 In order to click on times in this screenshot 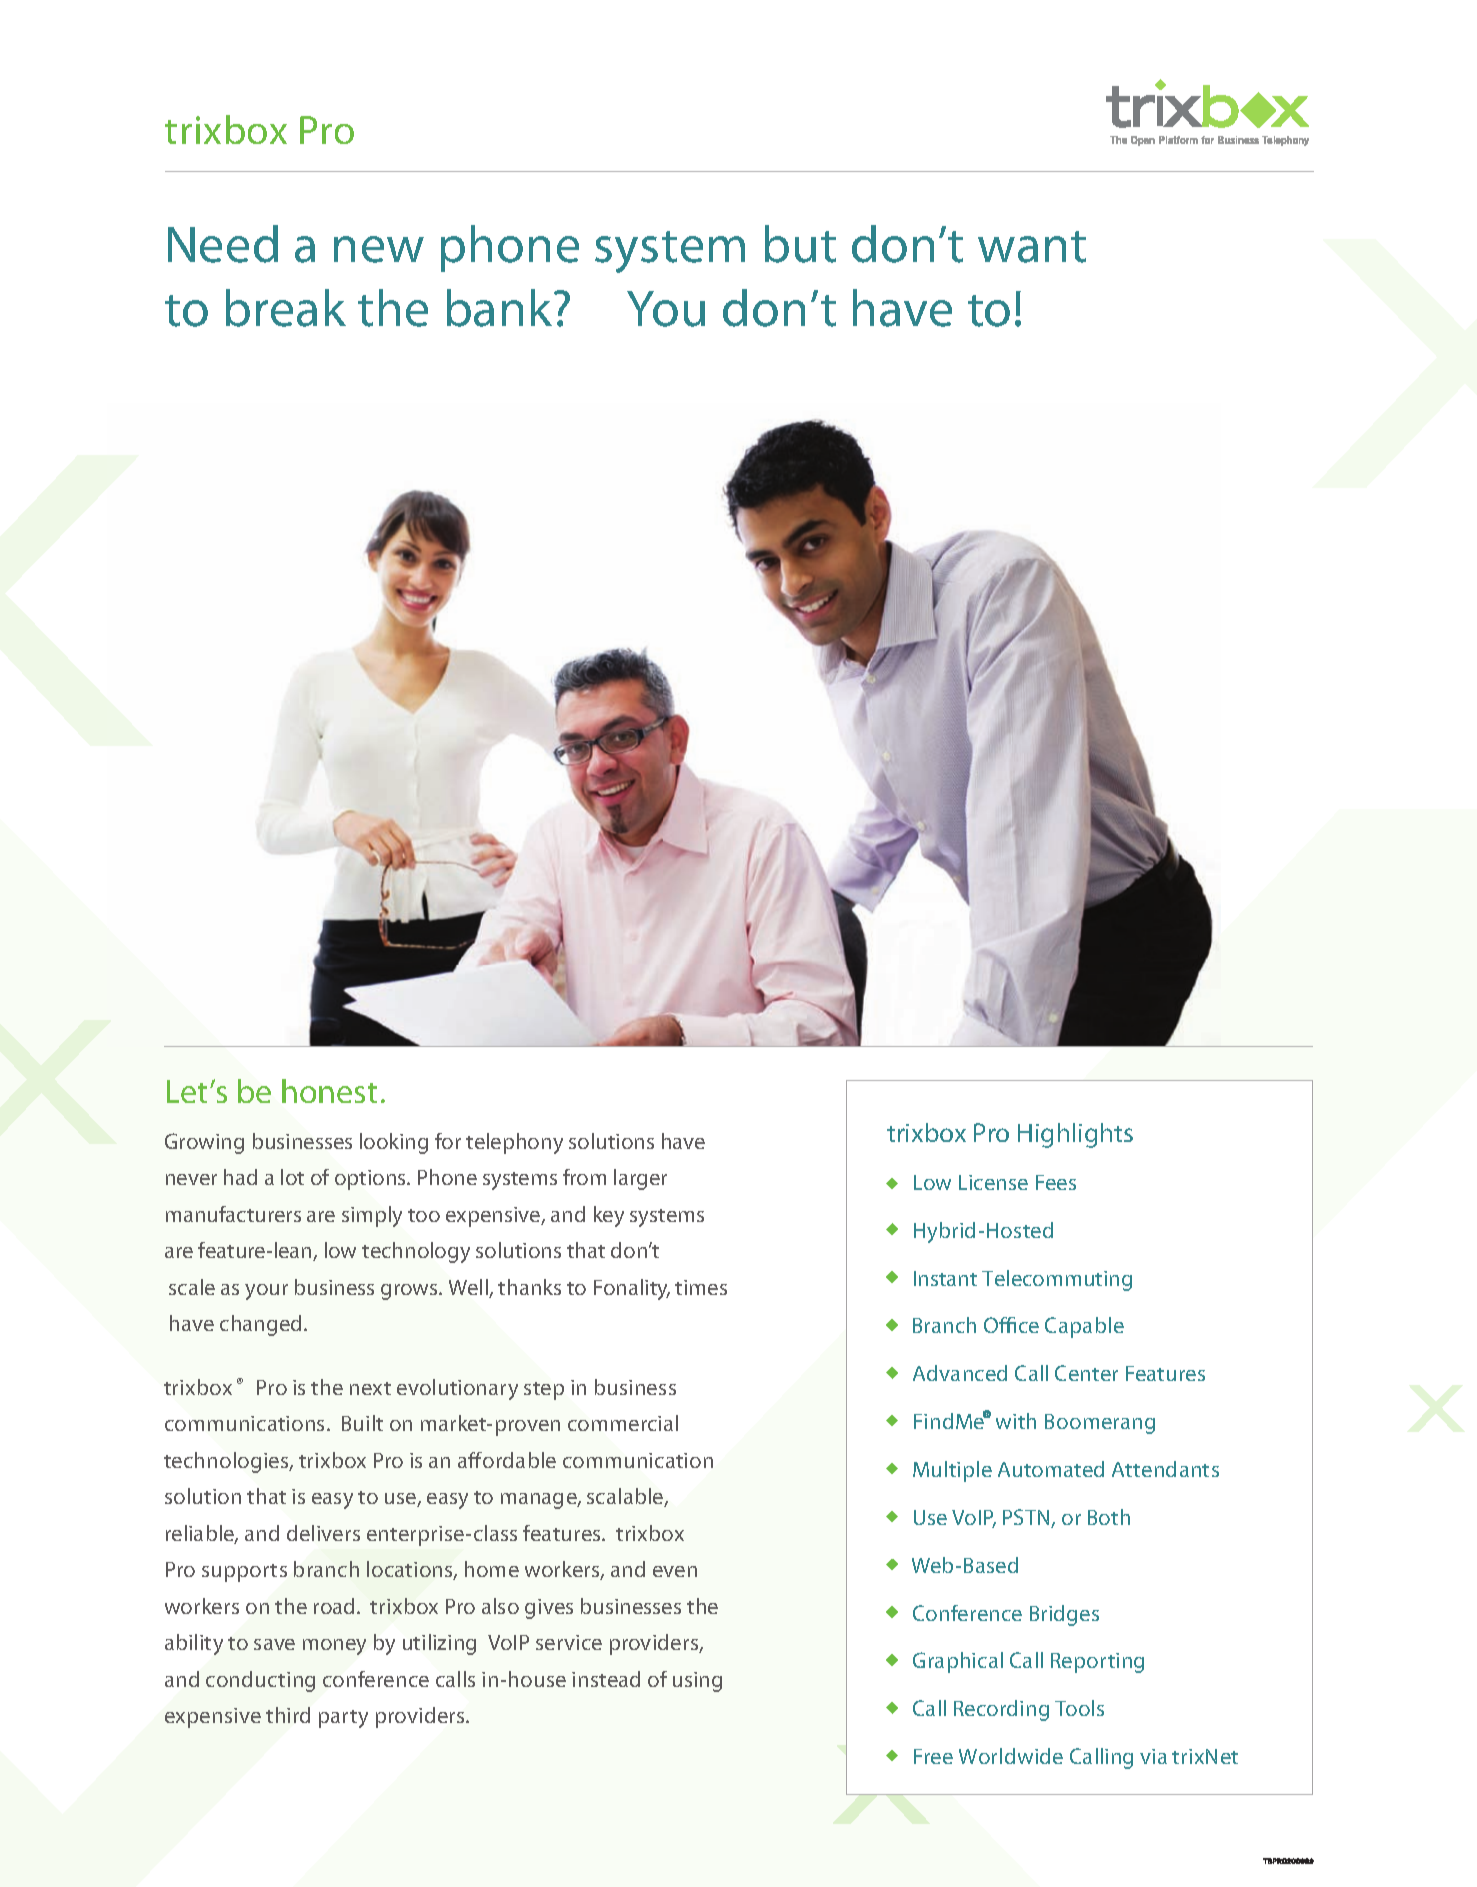, I will do `click(701, 1287)`.
